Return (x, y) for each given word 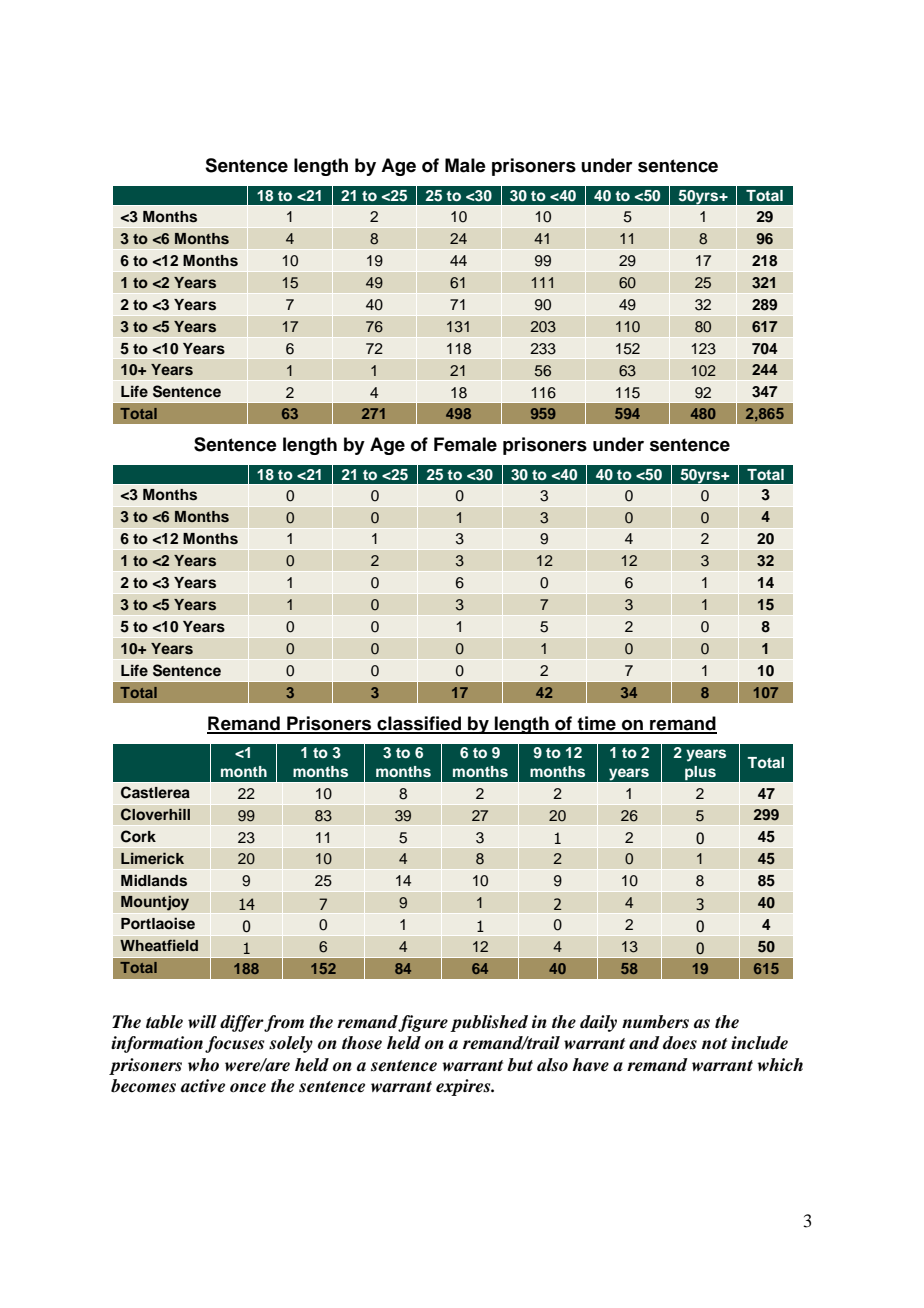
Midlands (154, 880)
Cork (138, 836)
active (203, 1086)
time (597, 724)
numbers (655, 1022)
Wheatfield (159, 945)
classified (419, 724)
